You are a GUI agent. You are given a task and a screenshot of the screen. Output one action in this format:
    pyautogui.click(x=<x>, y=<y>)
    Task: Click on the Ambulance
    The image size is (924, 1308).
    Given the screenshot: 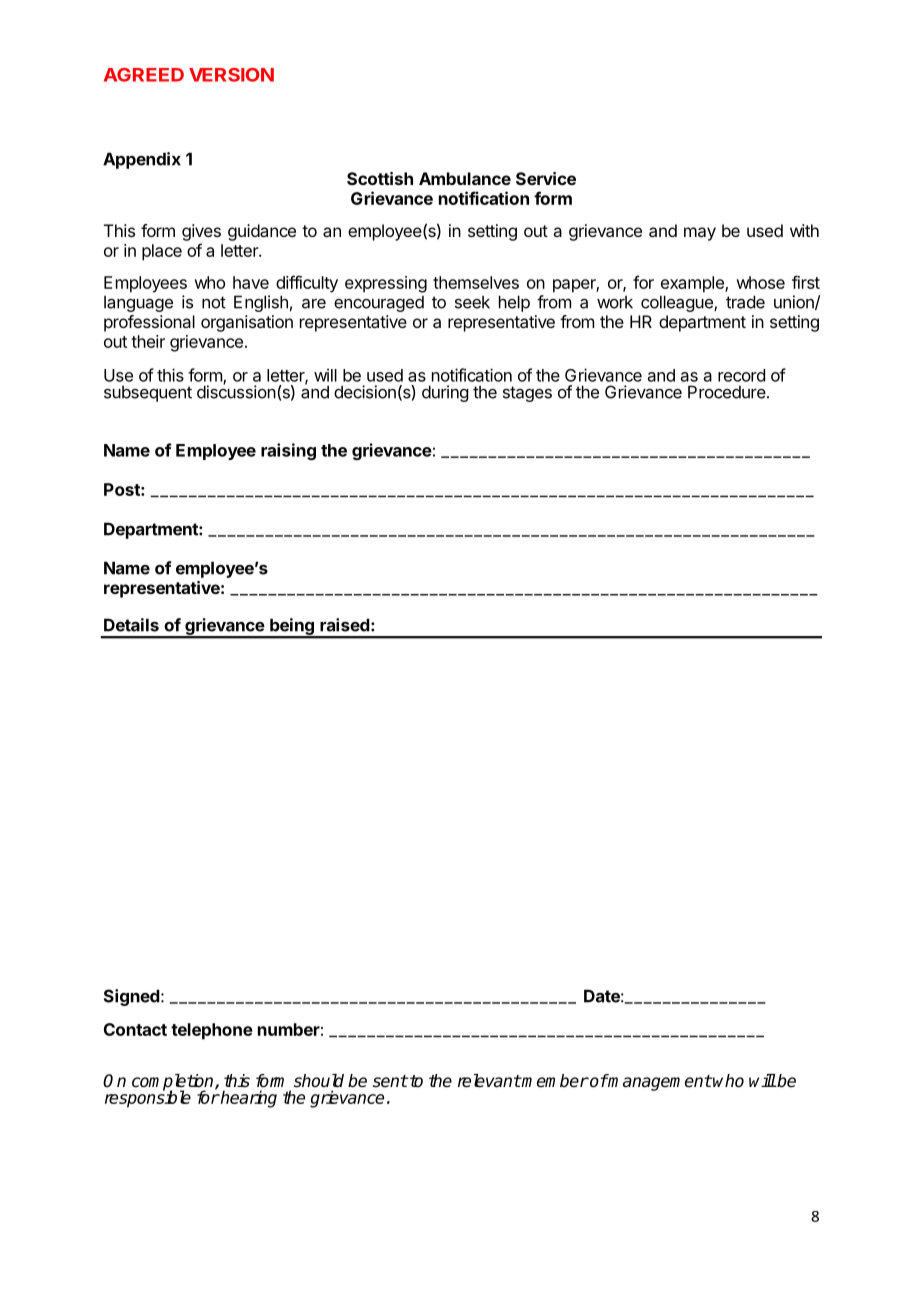 What is the action you would take?
    pyautogui.click(x=465, y=178)
